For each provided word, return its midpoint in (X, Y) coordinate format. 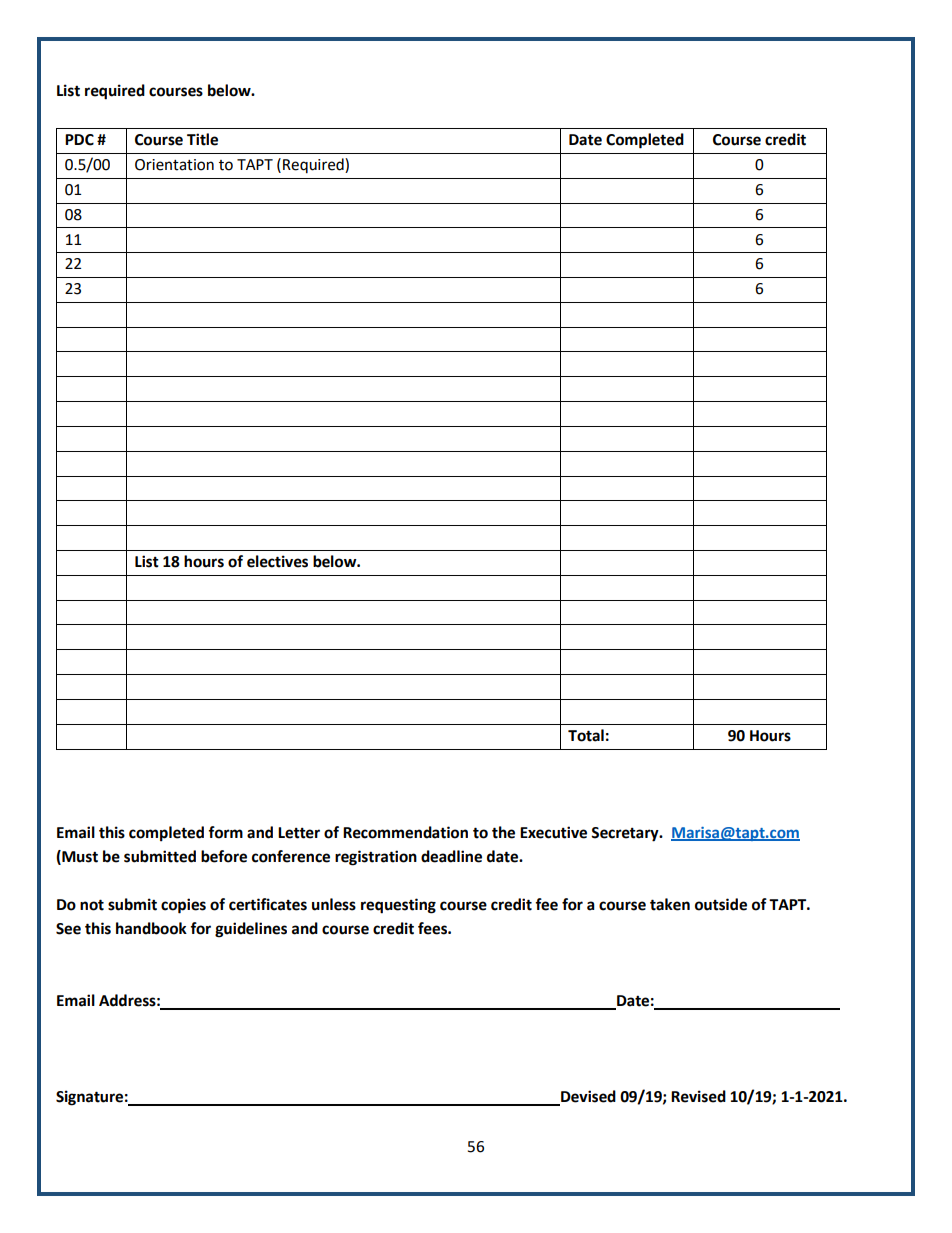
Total (586, 735)
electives (277, 561)
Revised (698, 1096)
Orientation (174, 165)
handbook (151, 928)
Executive (553, 832)
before (224, 856)
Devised (587, 1097)
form (225, 832)
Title (202, 139)
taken (670, 904)
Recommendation (405, 832)
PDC (79, 140)
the (503, 832)
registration (376, 858)
